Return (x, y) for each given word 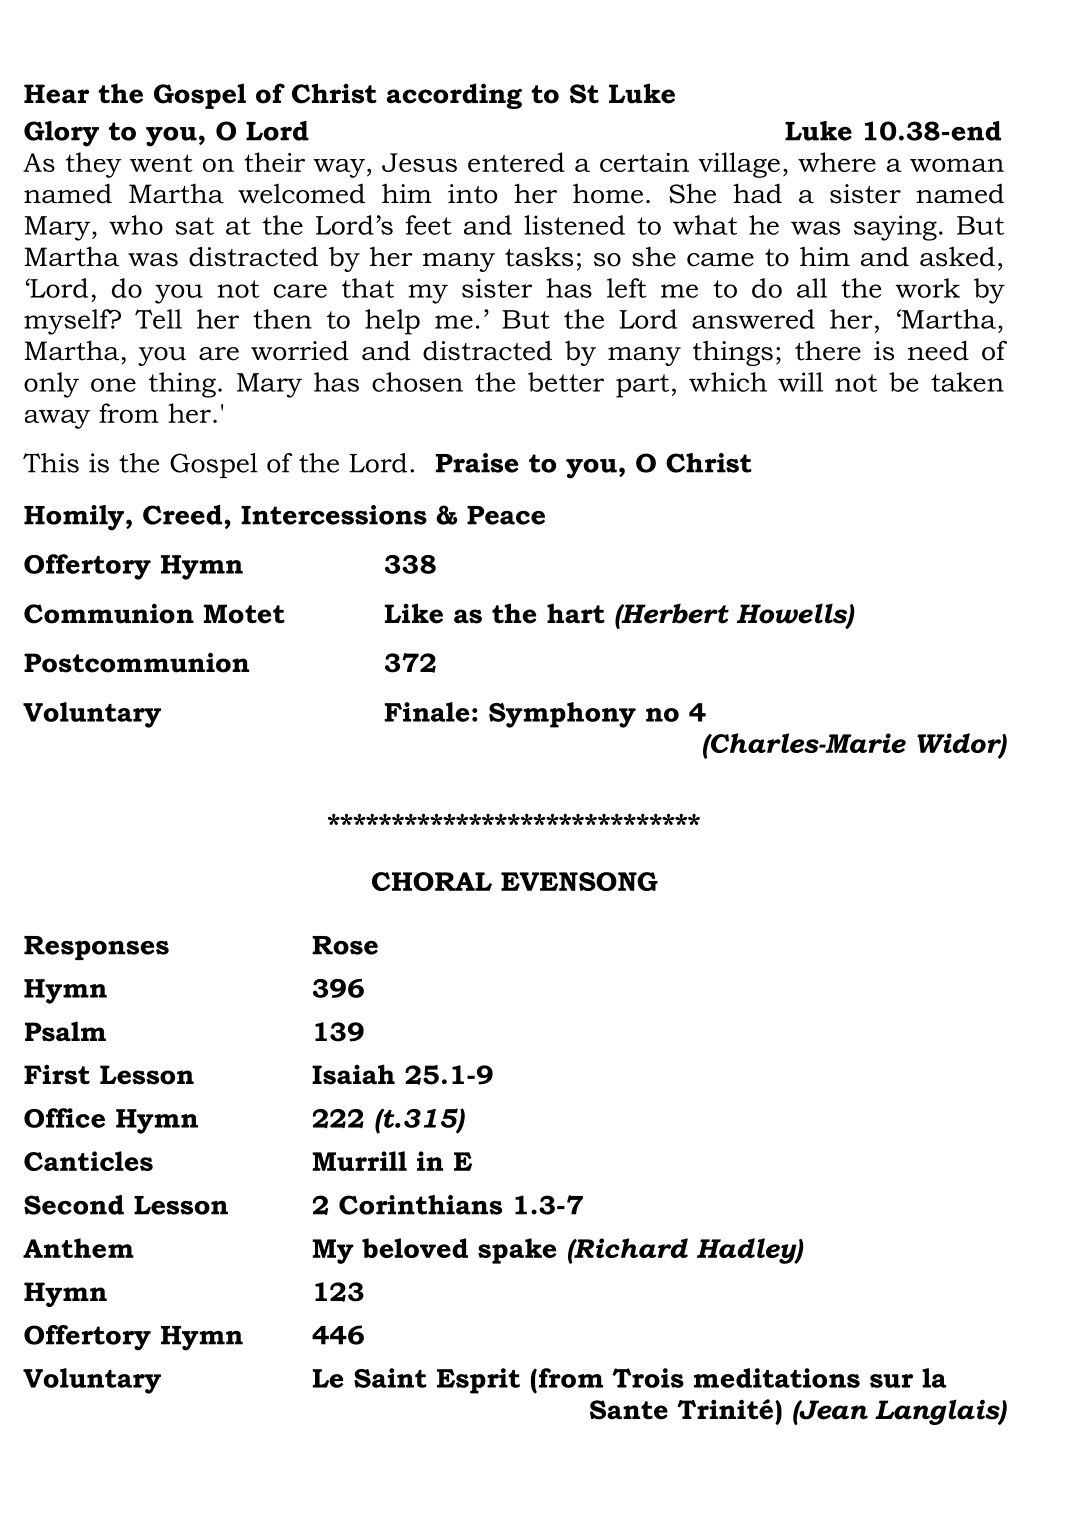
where (837, 162)
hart (576, 613)
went (161, 163)
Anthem (78, 1248)
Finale (426, 712)
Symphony (562, 715)
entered (516, 162)
